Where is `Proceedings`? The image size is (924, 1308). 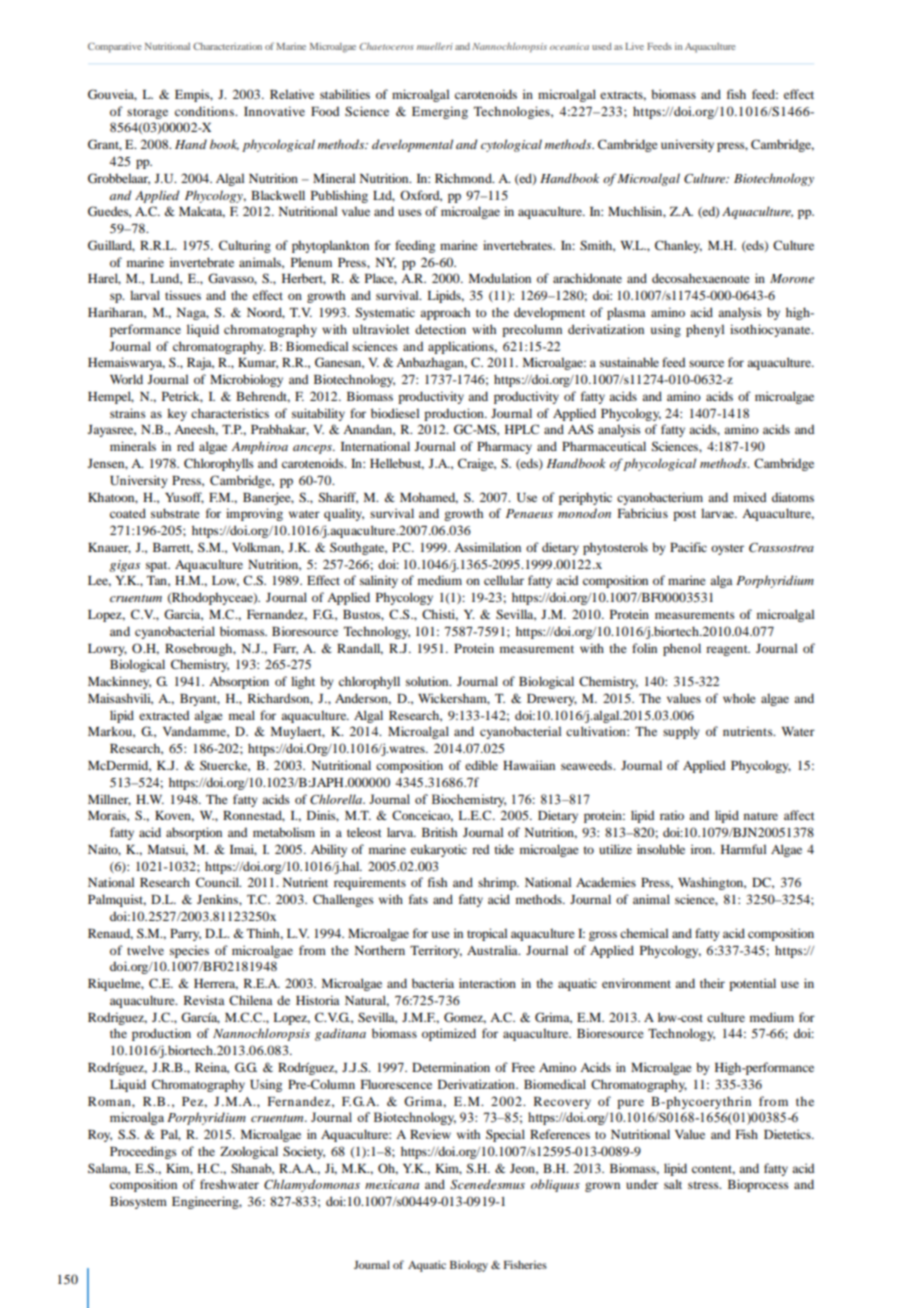
Proceedings is located at coordinates (143, 1152).
